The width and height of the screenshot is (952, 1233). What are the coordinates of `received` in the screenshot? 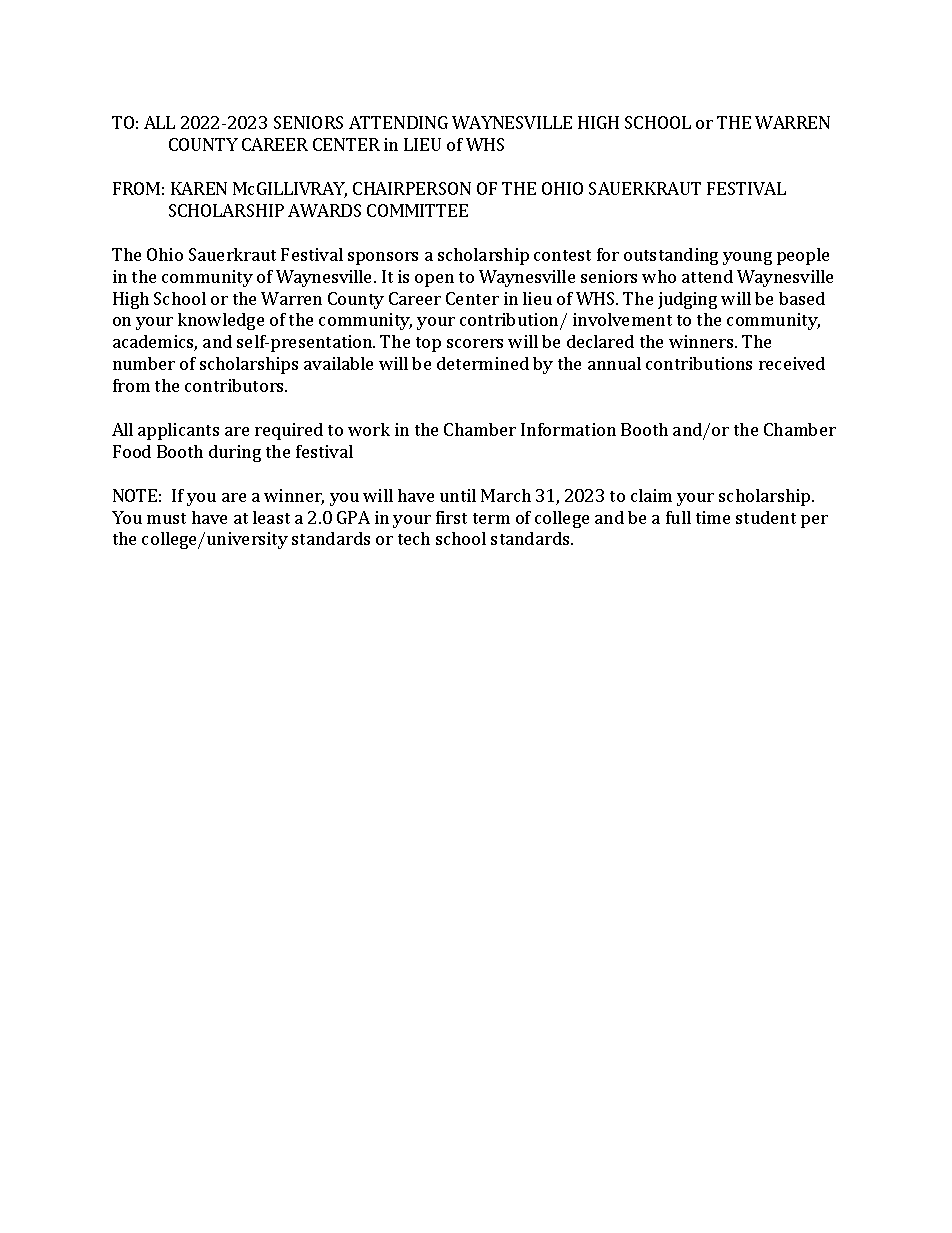 It's located at (792, 363).
